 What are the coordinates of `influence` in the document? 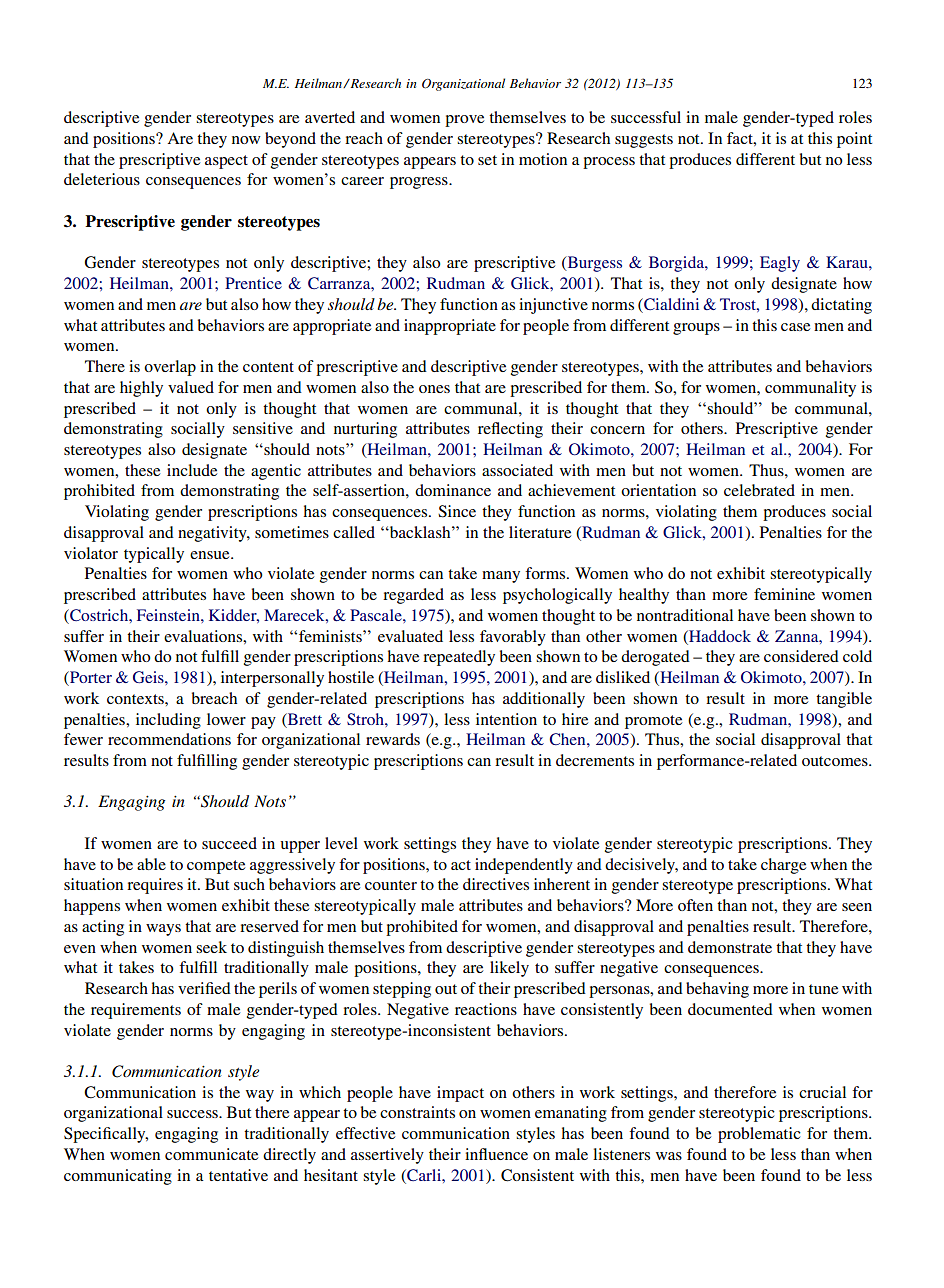 It's located at (496, 1154).
